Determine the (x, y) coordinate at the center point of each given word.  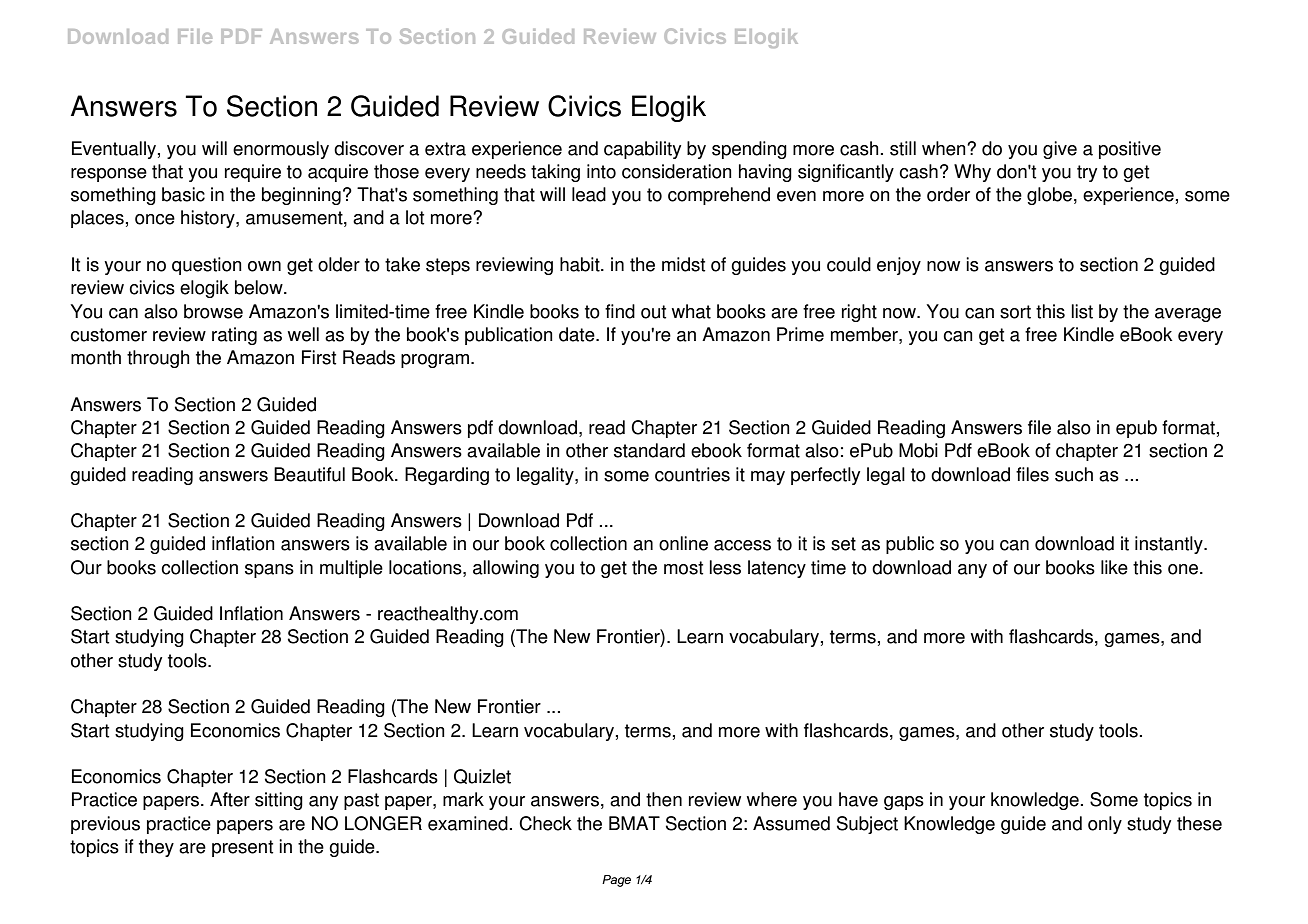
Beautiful (309, 474)
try (1087, 173)
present (242, 848)
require (253, 173)
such (1074, 474)
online (683, 543)
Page (616, 881)
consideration (677, 171)
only (1105, 825)
